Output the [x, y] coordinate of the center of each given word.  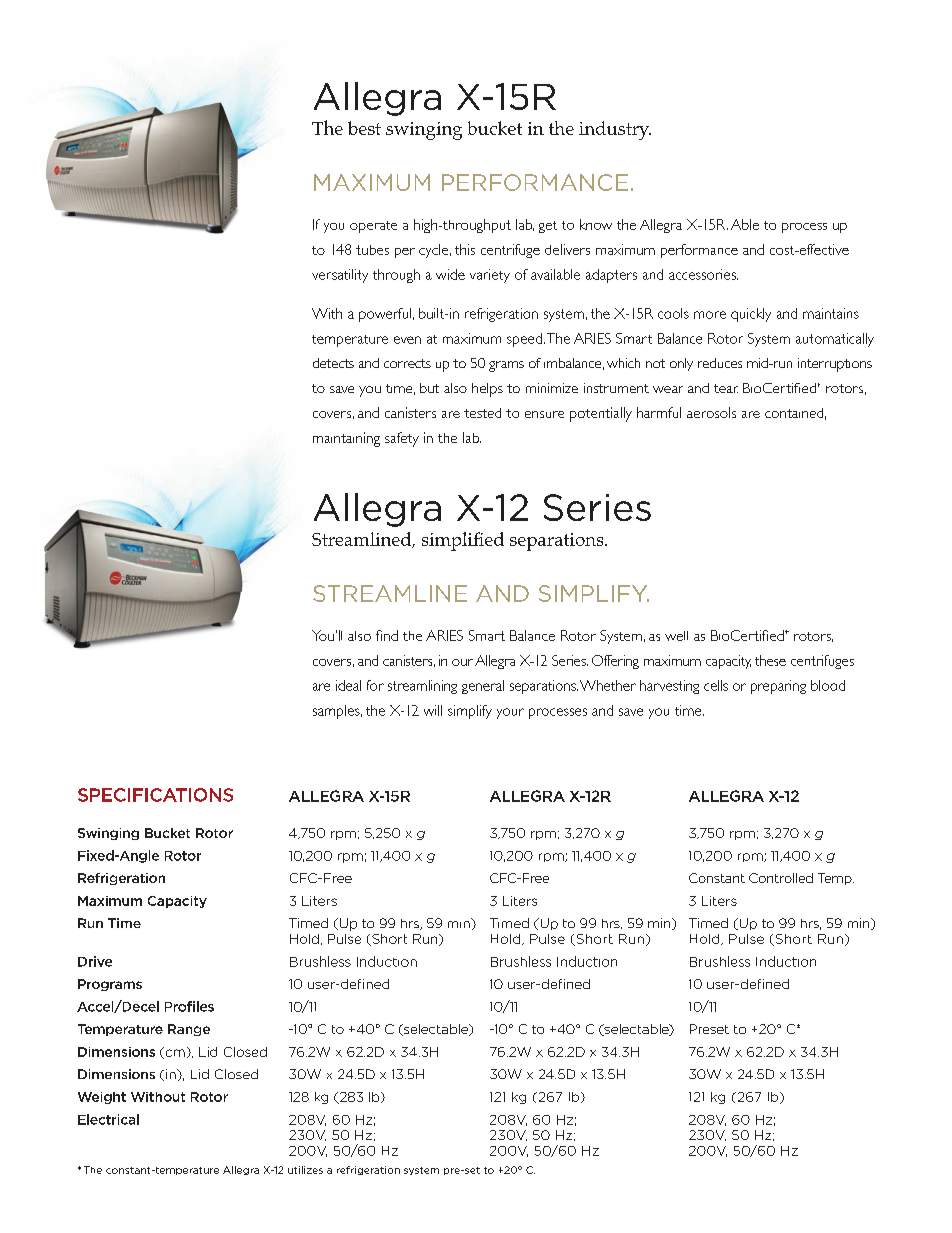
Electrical [108, 1119]
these [770, 660]
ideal [348, 685]
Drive [95, 961]
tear [726, 388]
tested [482, 413]
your [510, 713]
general [483, 687]
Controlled [781, 878]
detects [333, 363]
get [548, 227]
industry [615, 130]
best [364, 128]
